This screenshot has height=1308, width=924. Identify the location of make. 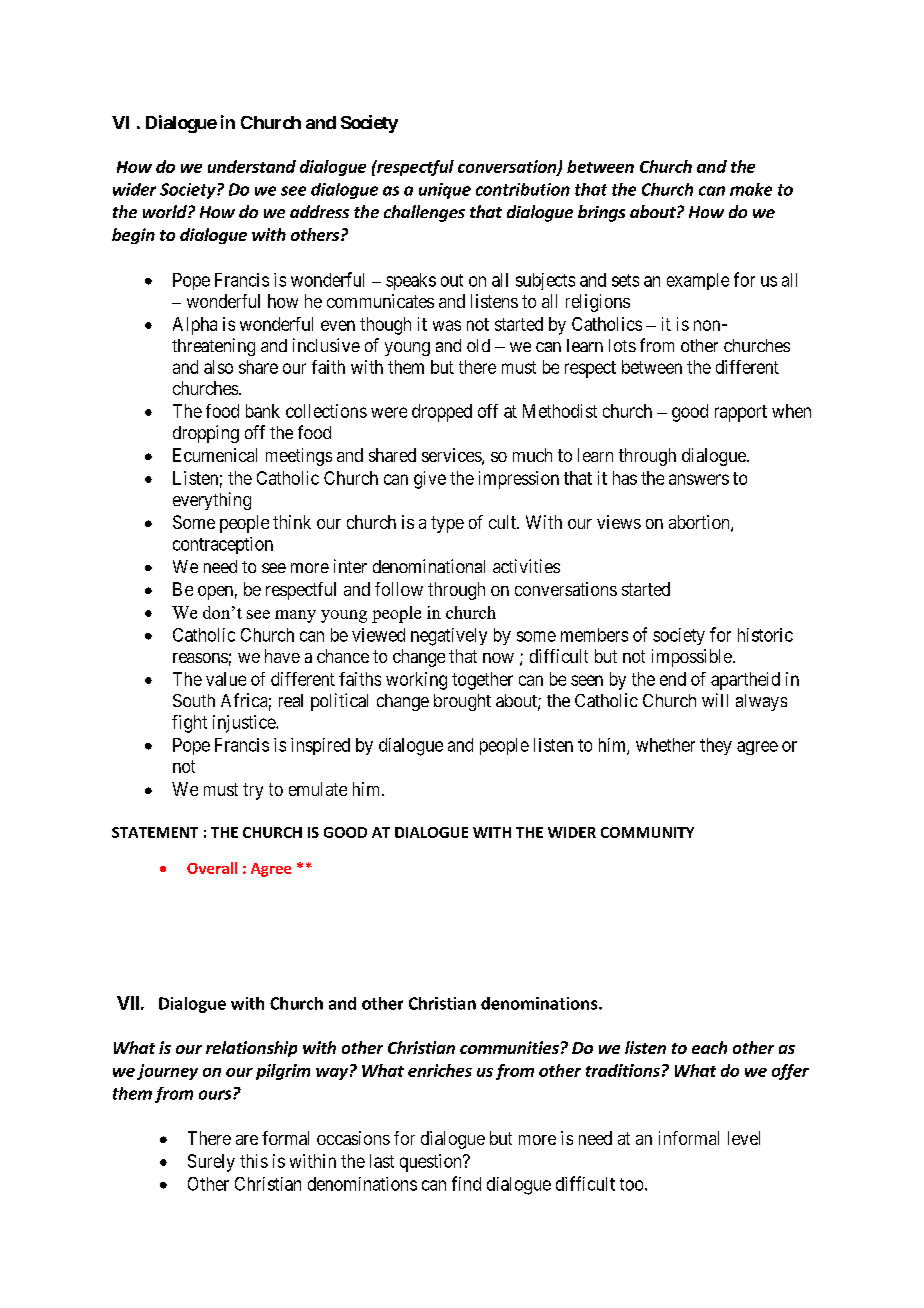
(751, 189).
